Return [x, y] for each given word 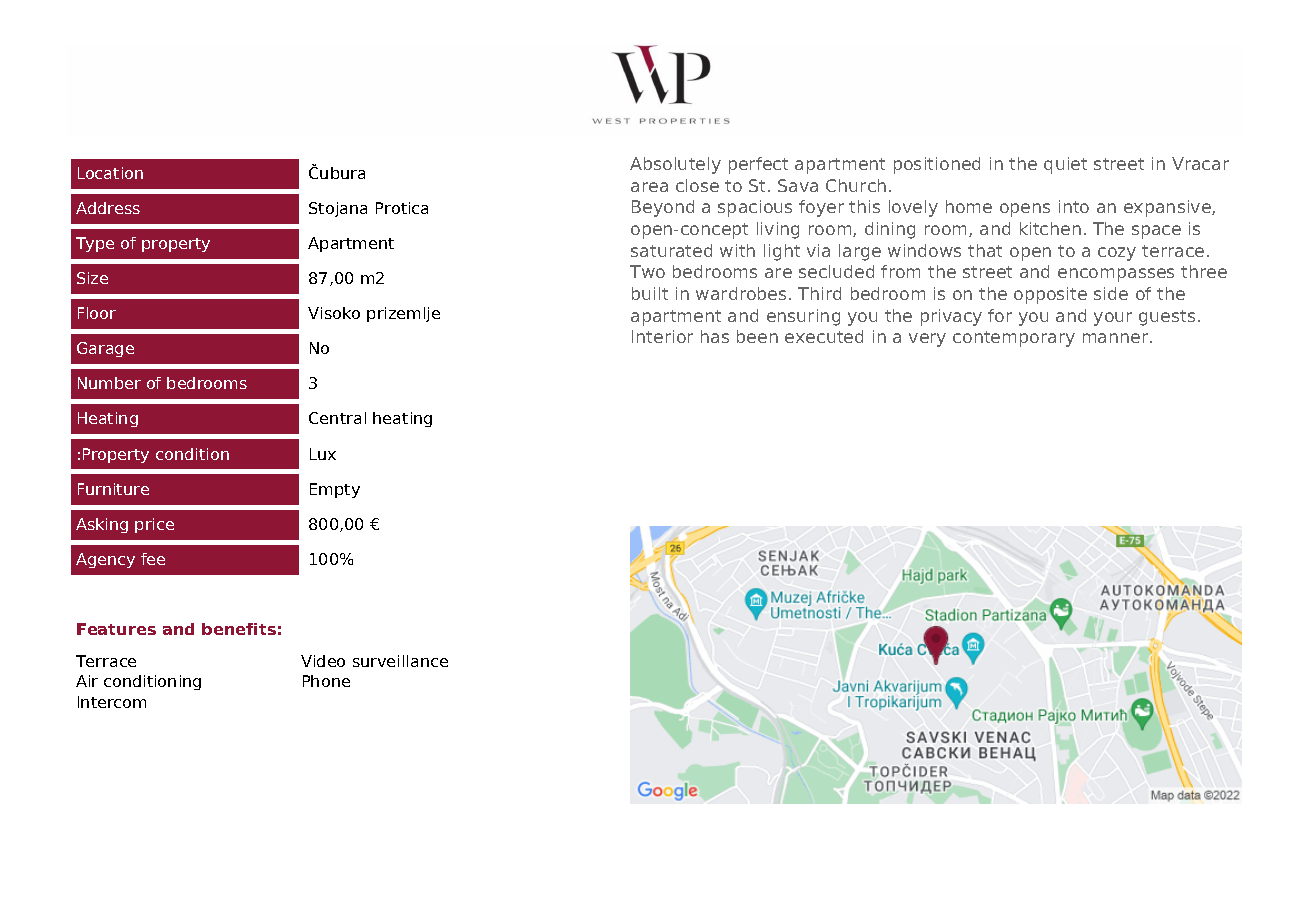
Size [92, 278]
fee [153, 559]
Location [110, 173]
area [649, 187]
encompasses [1116, 275]
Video [323, 661]
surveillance [400, 661]
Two [647, 271]
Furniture [113, 489]
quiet [1065, 165]
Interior [662, 336]
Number [109, 383]
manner [1117, 338]
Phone [326, 681]
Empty [335, 490]
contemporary [1014, 339]
